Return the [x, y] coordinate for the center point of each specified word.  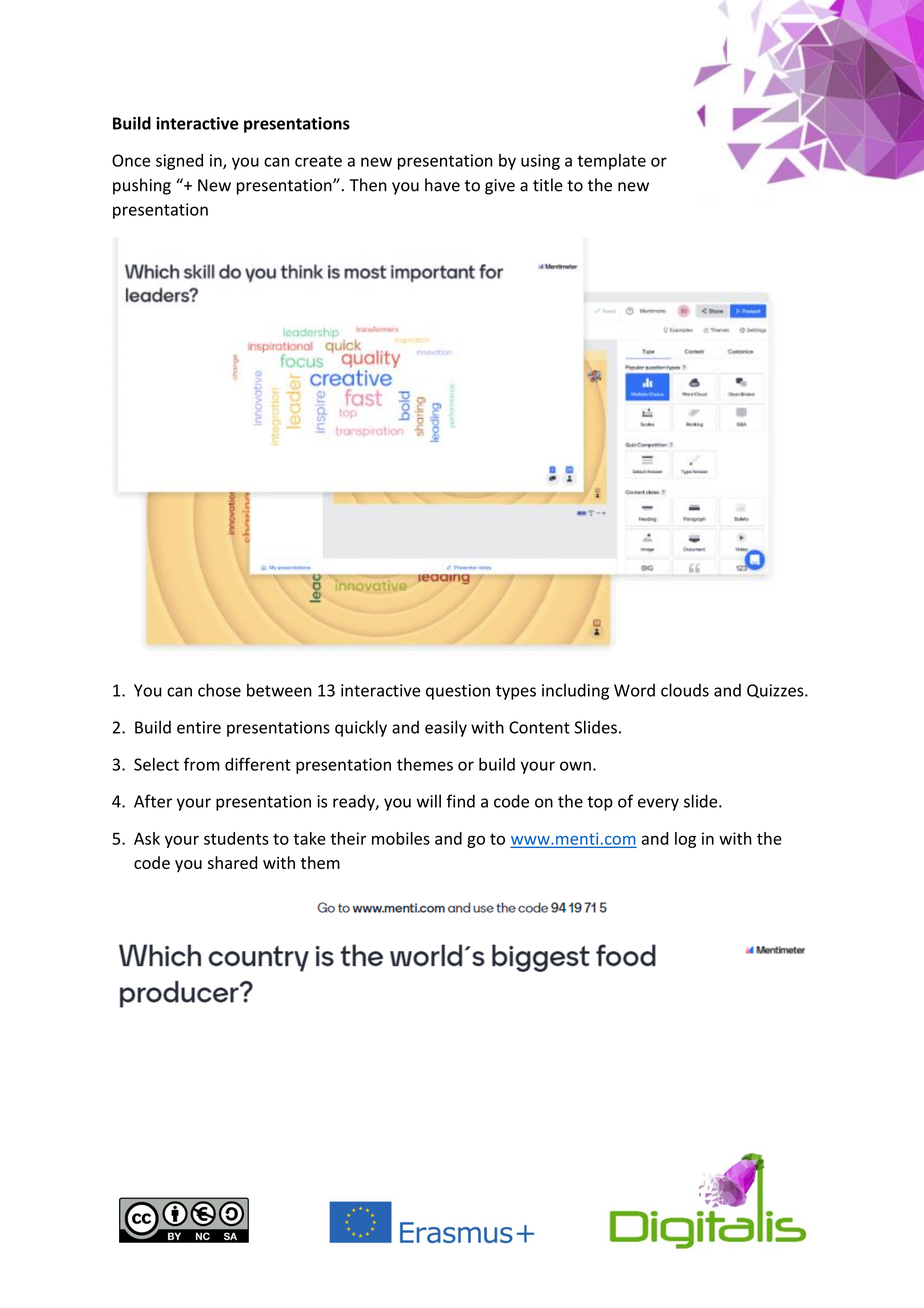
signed [179, 162]
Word [634, 690]
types [516, 692]
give [500, 187]
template [611, 162]
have [442, 185]
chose [219, 690]
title [548, 185]
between [279, 690]
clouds [685, 690]
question [458, 692]
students [236, 838]
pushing [142, 186]
